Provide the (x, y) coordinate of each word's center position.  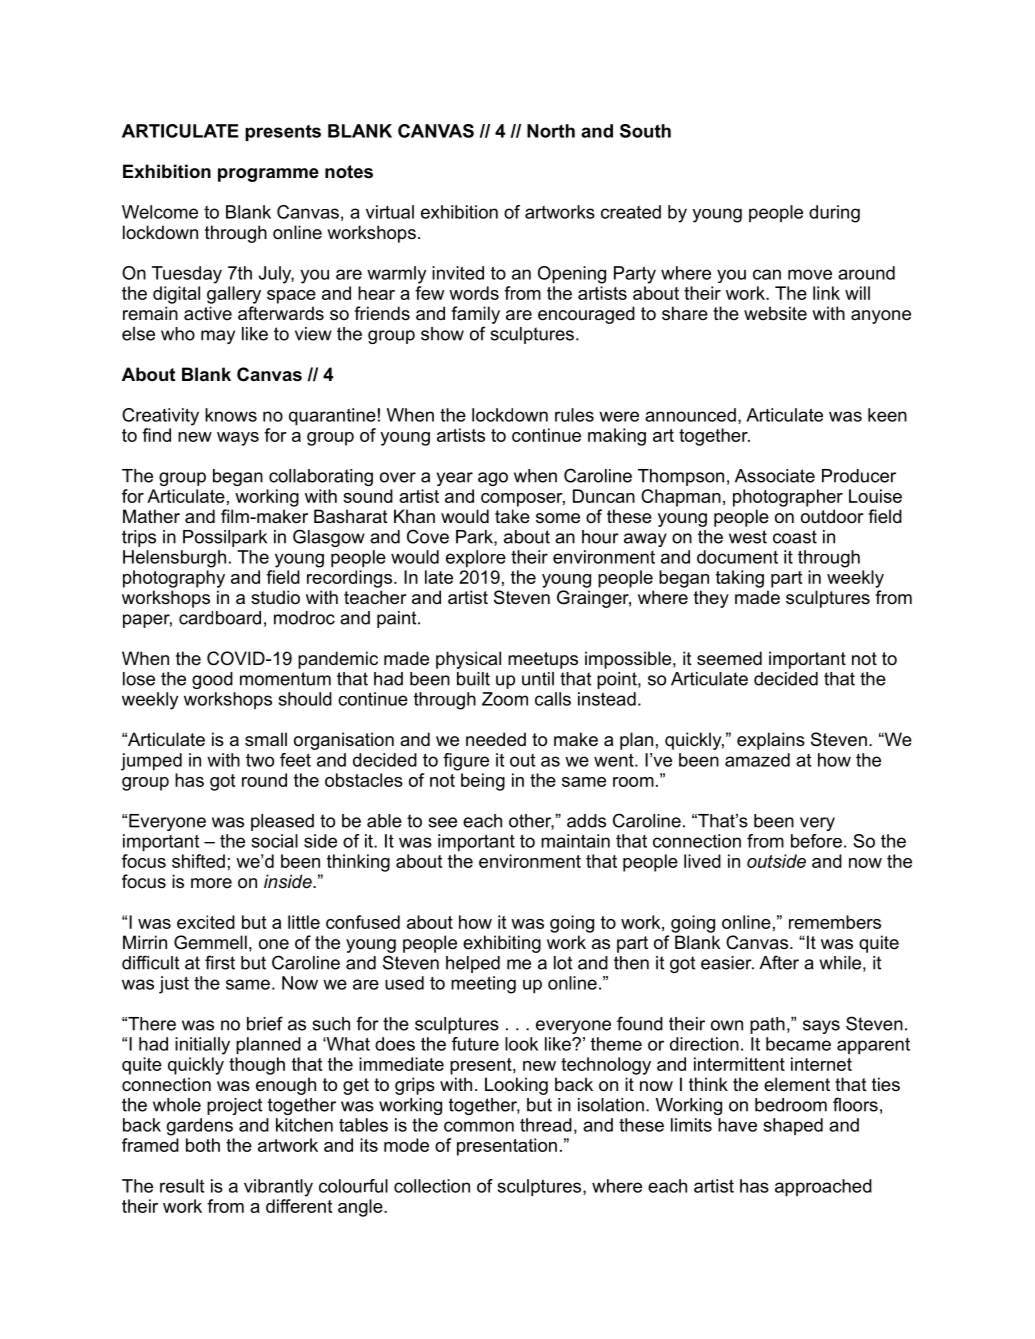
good (212, 680)
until (538, 679)
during (834, 214)
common (479, 1126)
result (182, 1186)
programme (268, 175)
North (551, 131)
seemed (729, 658)
